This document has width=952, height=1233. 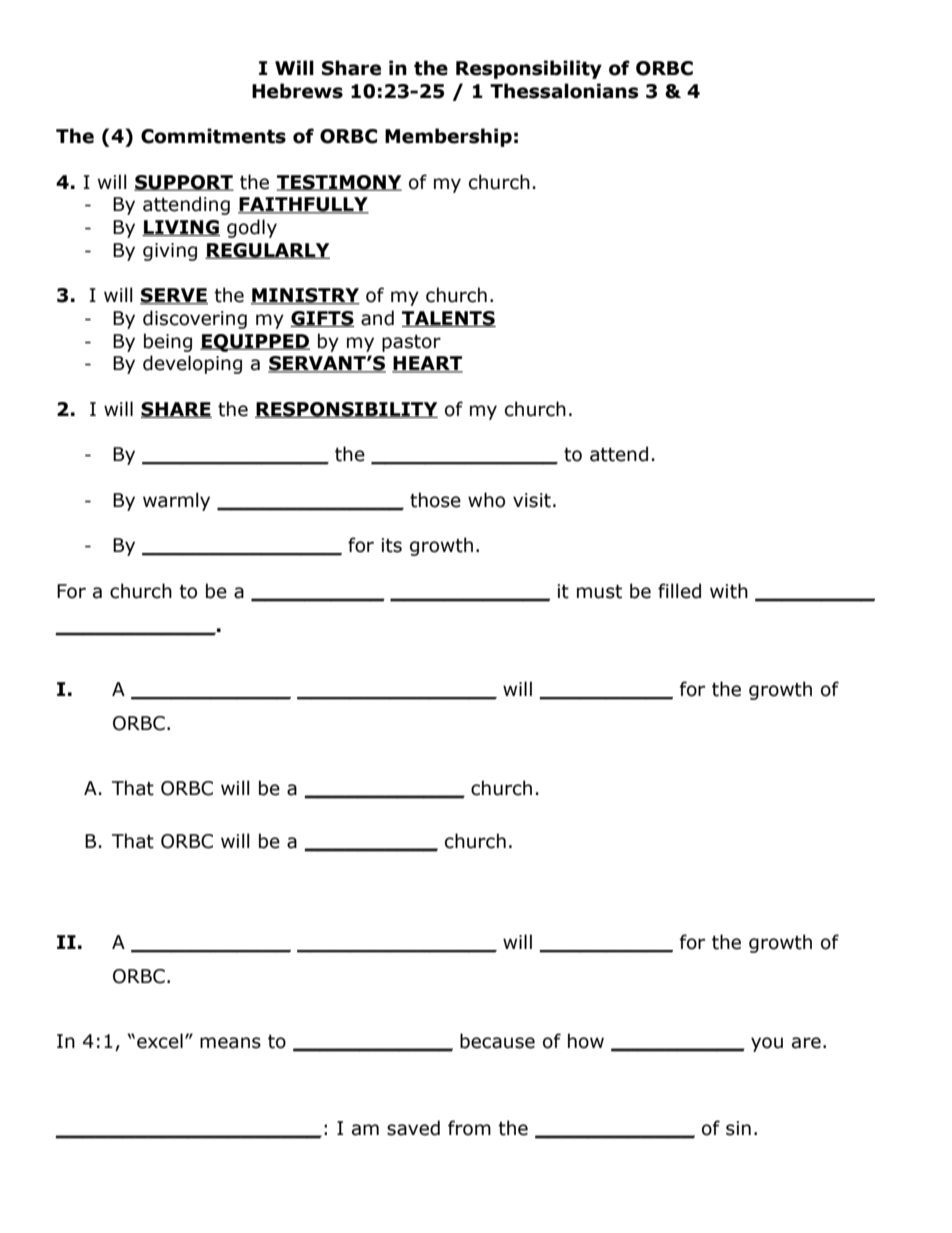 I want to click on its, so click(x=392, y=545).
